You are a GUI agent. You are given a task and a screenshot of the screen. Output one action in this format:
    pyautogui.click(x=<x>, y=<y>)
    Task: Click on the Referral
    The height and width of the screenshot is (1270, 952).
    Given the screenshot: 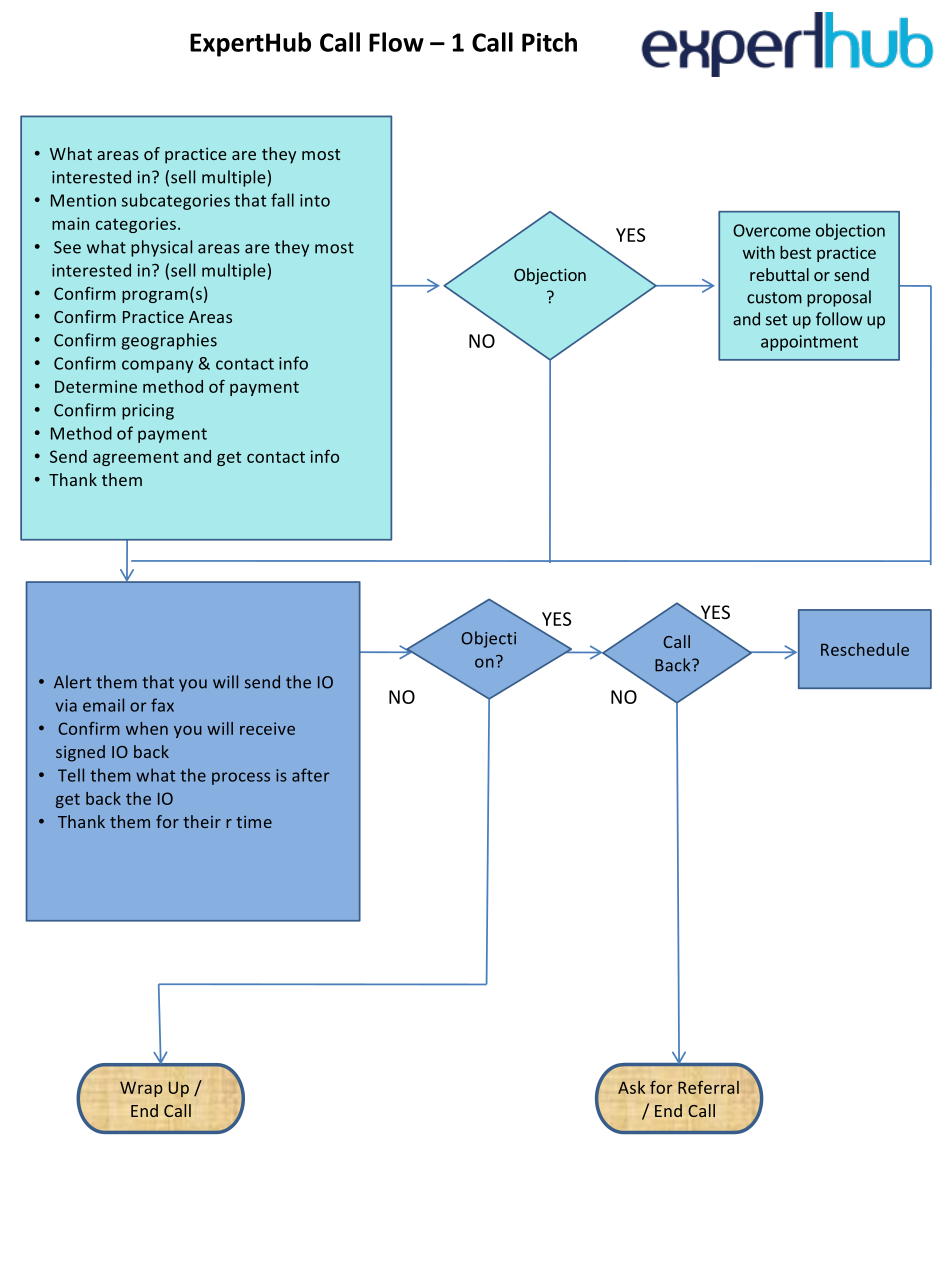 What is the action you would take?
    pyautogui.click(x=708, y=1087)
